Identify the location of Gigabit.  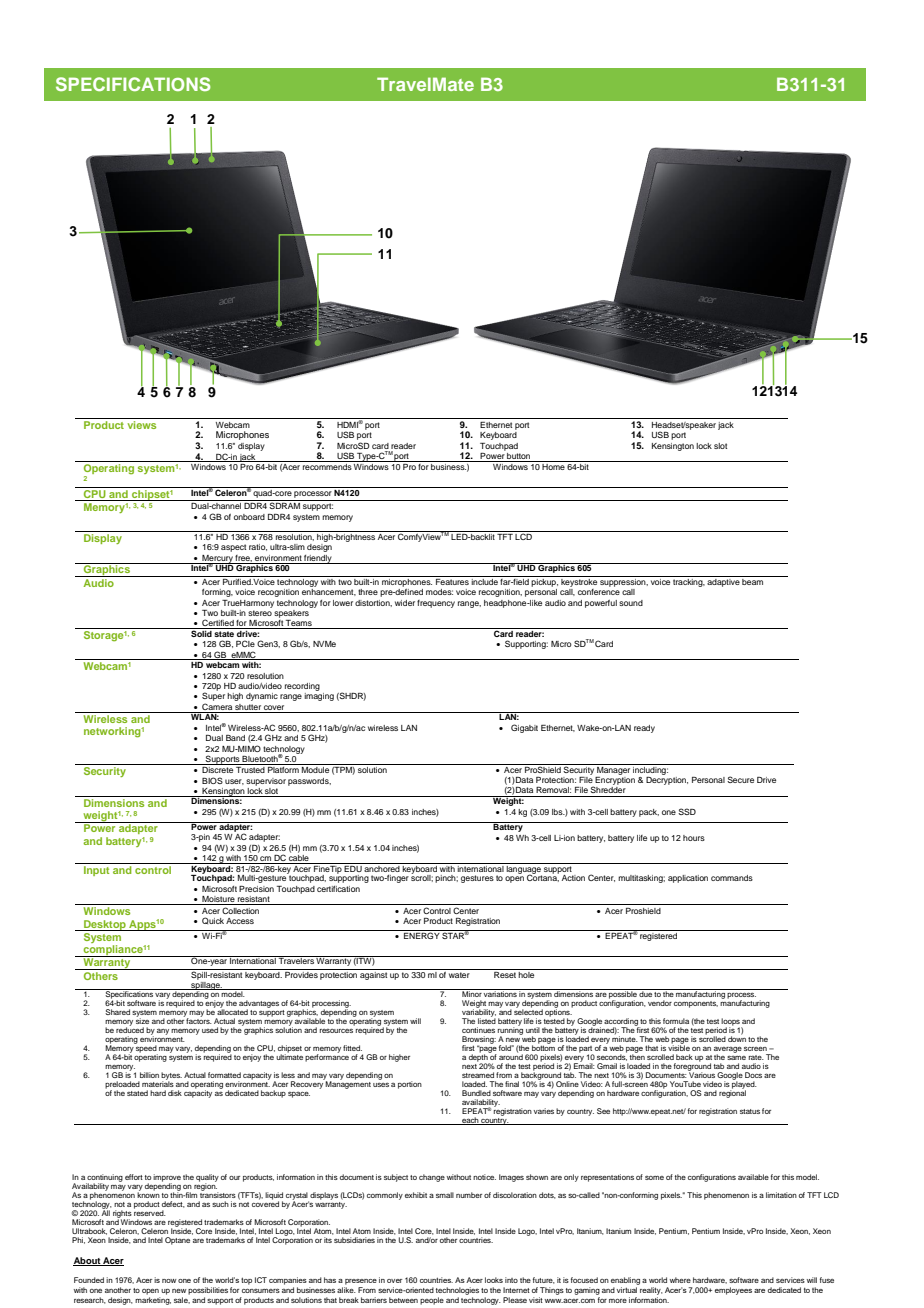
(524, 728).
